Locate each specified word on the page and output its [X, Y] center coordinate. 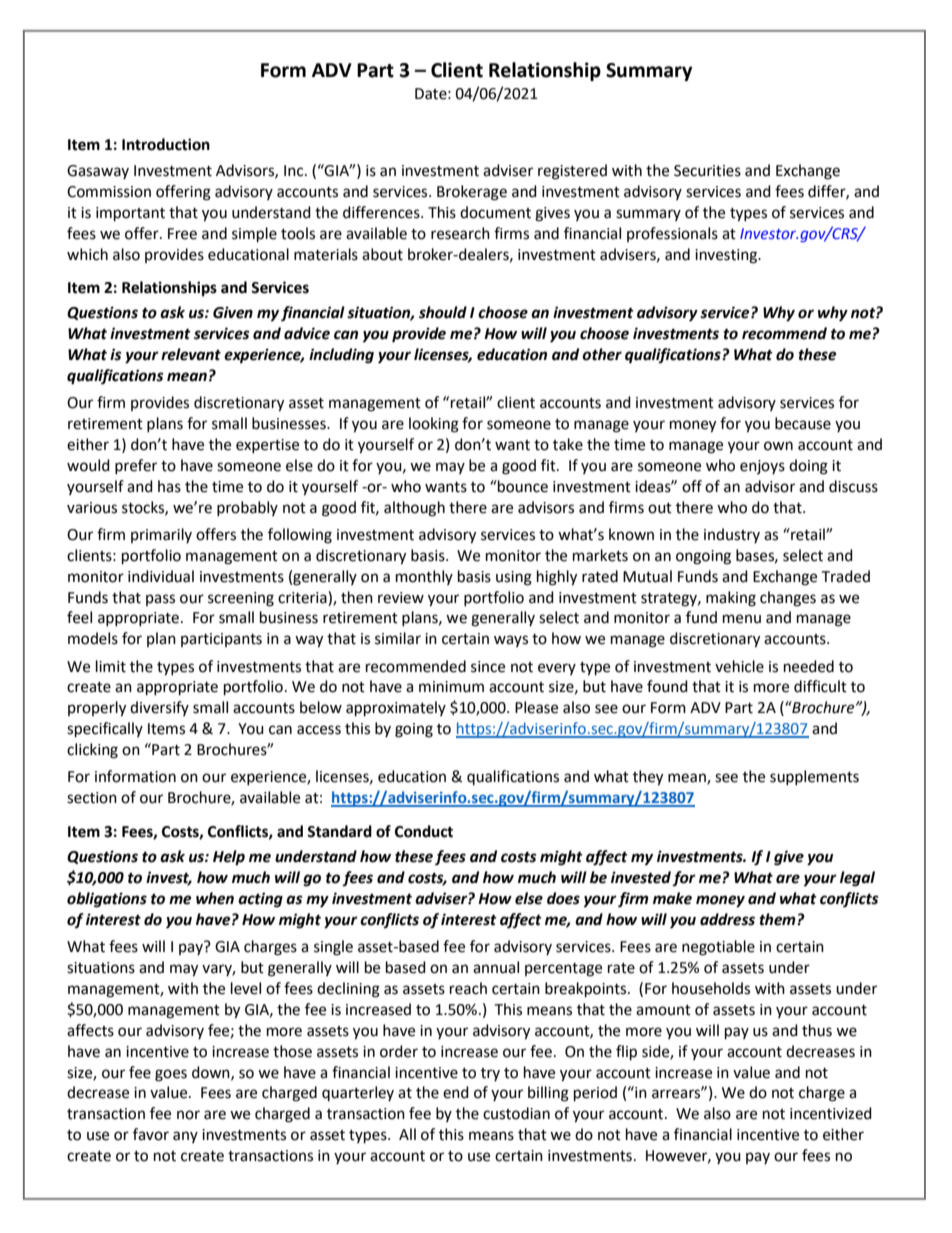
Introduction [166, 144]
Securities [707, 171]
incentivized [831, 1113]
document [495, 212]
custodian [516, 1113]
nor [188, 1115]
